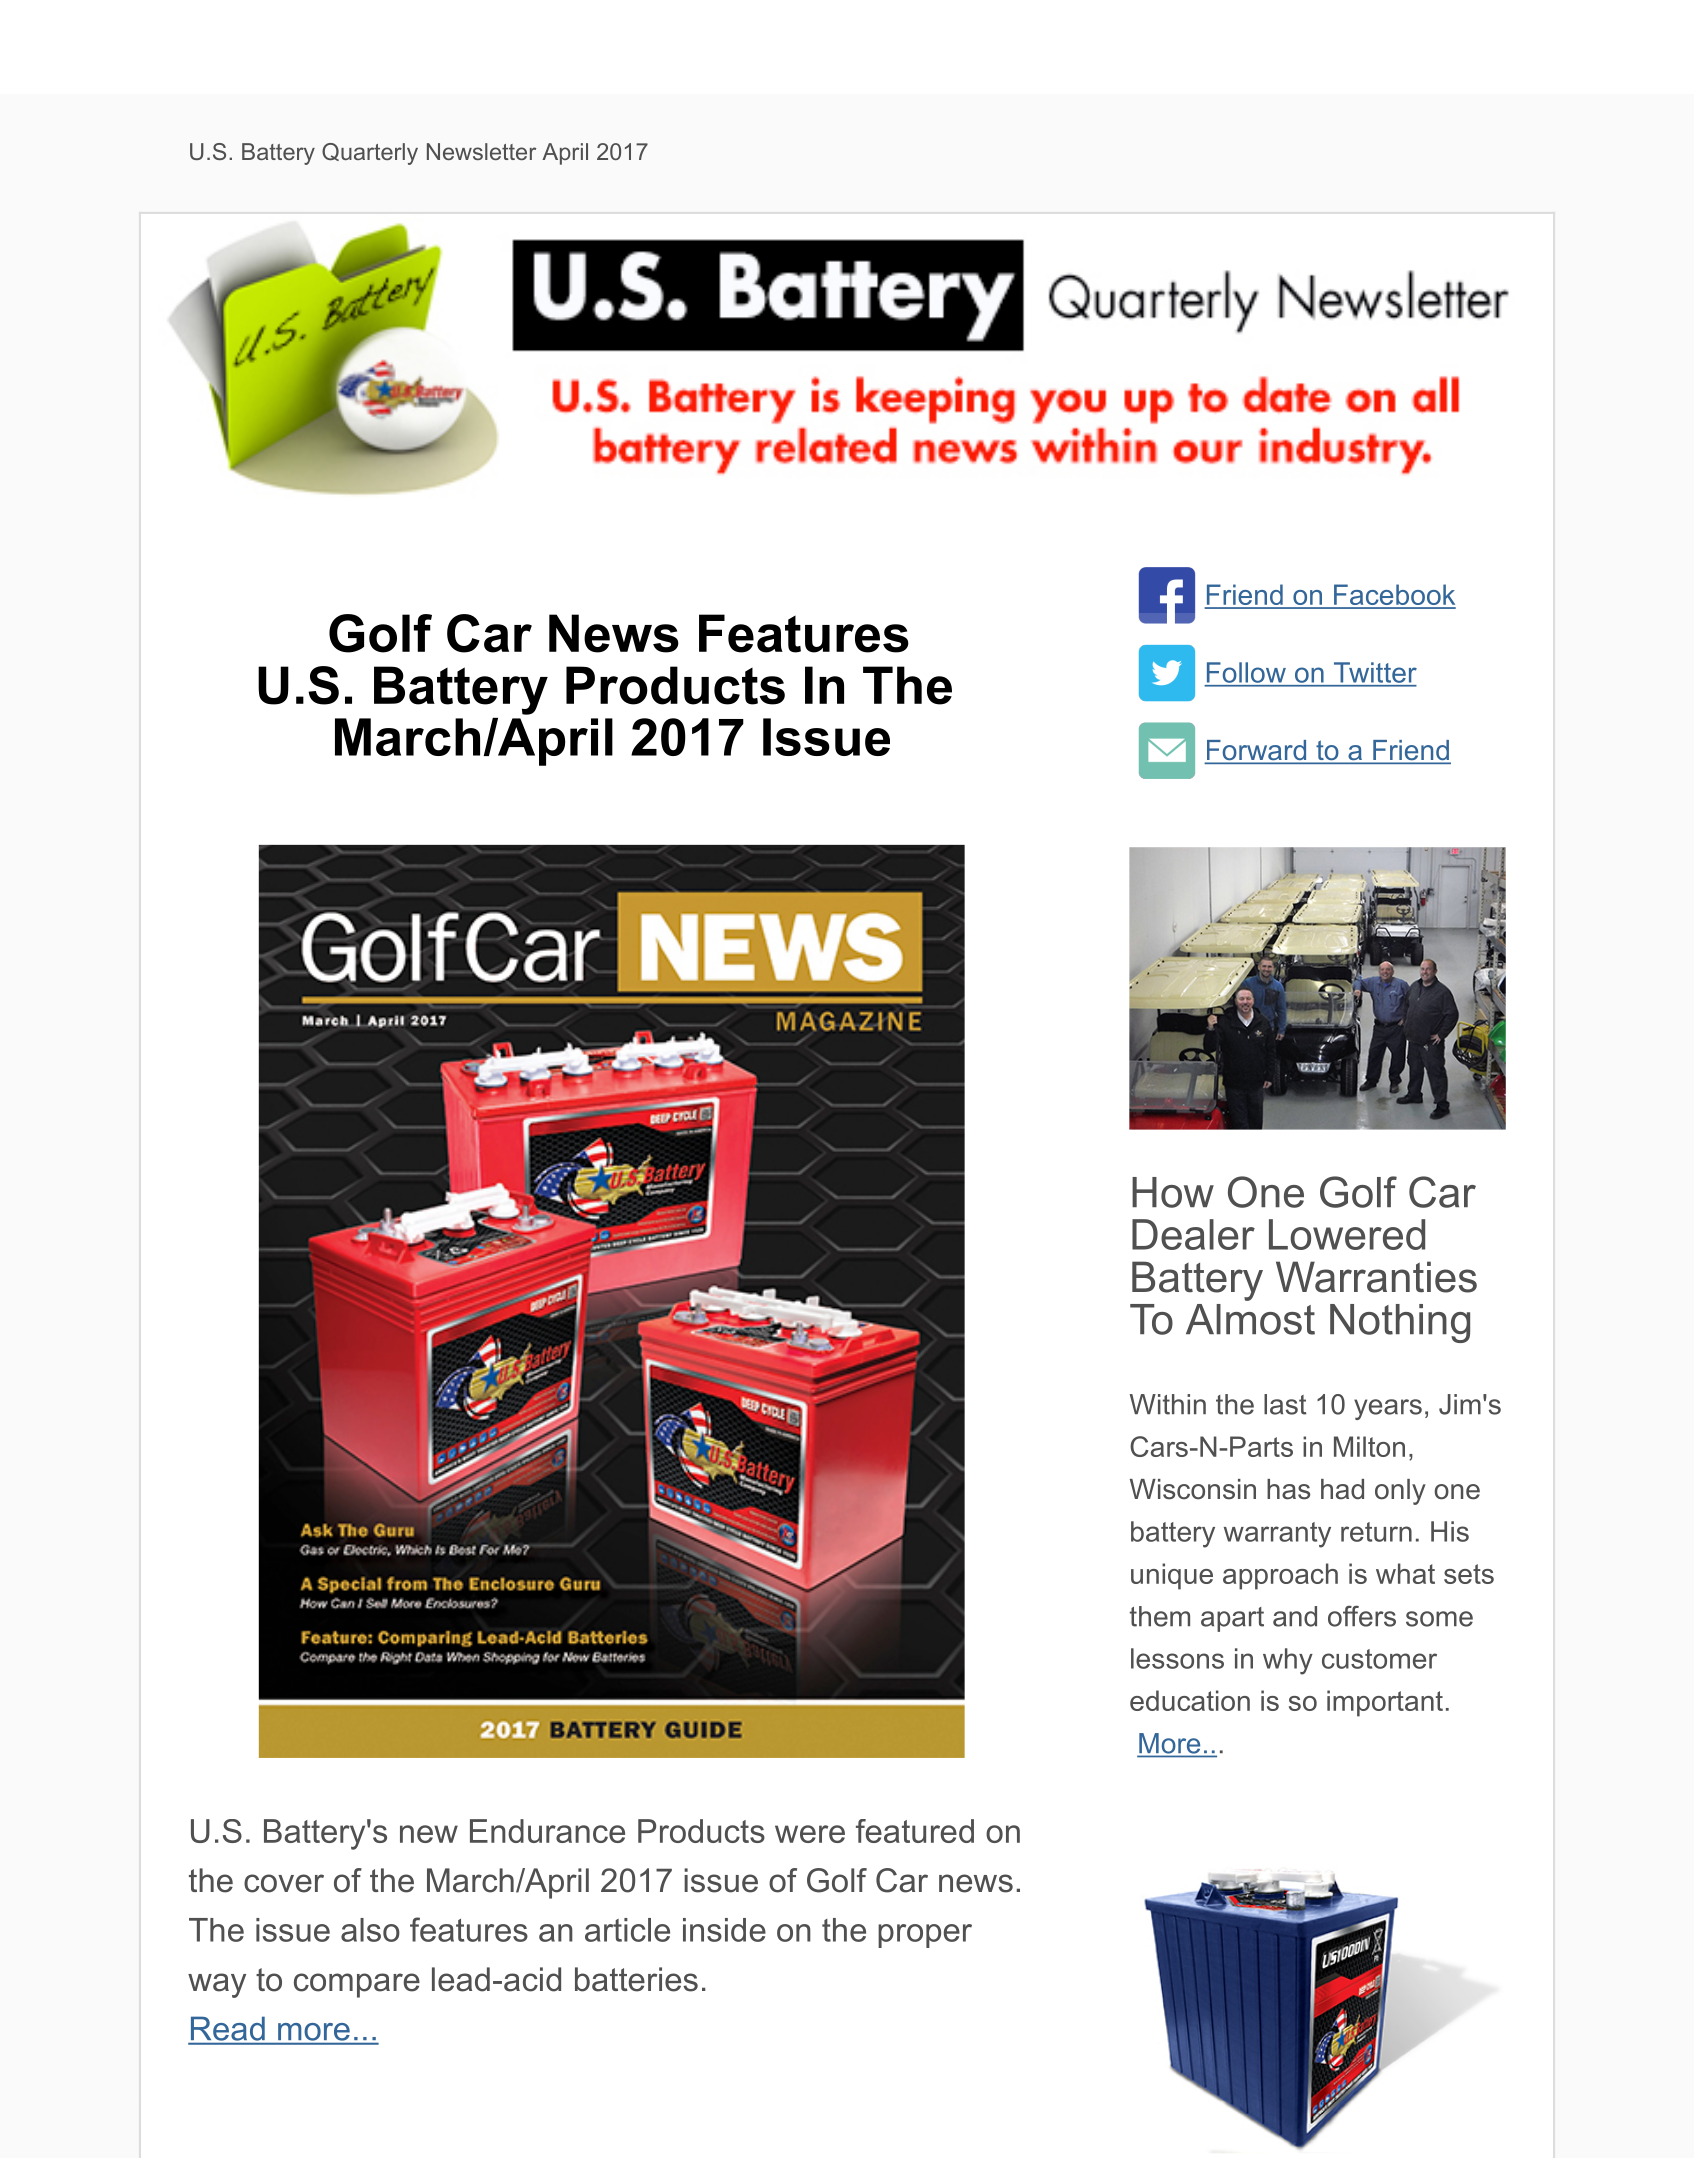 The height and width of the document is (2158, 1694). I want to click on last, so click(1285, 1404).
